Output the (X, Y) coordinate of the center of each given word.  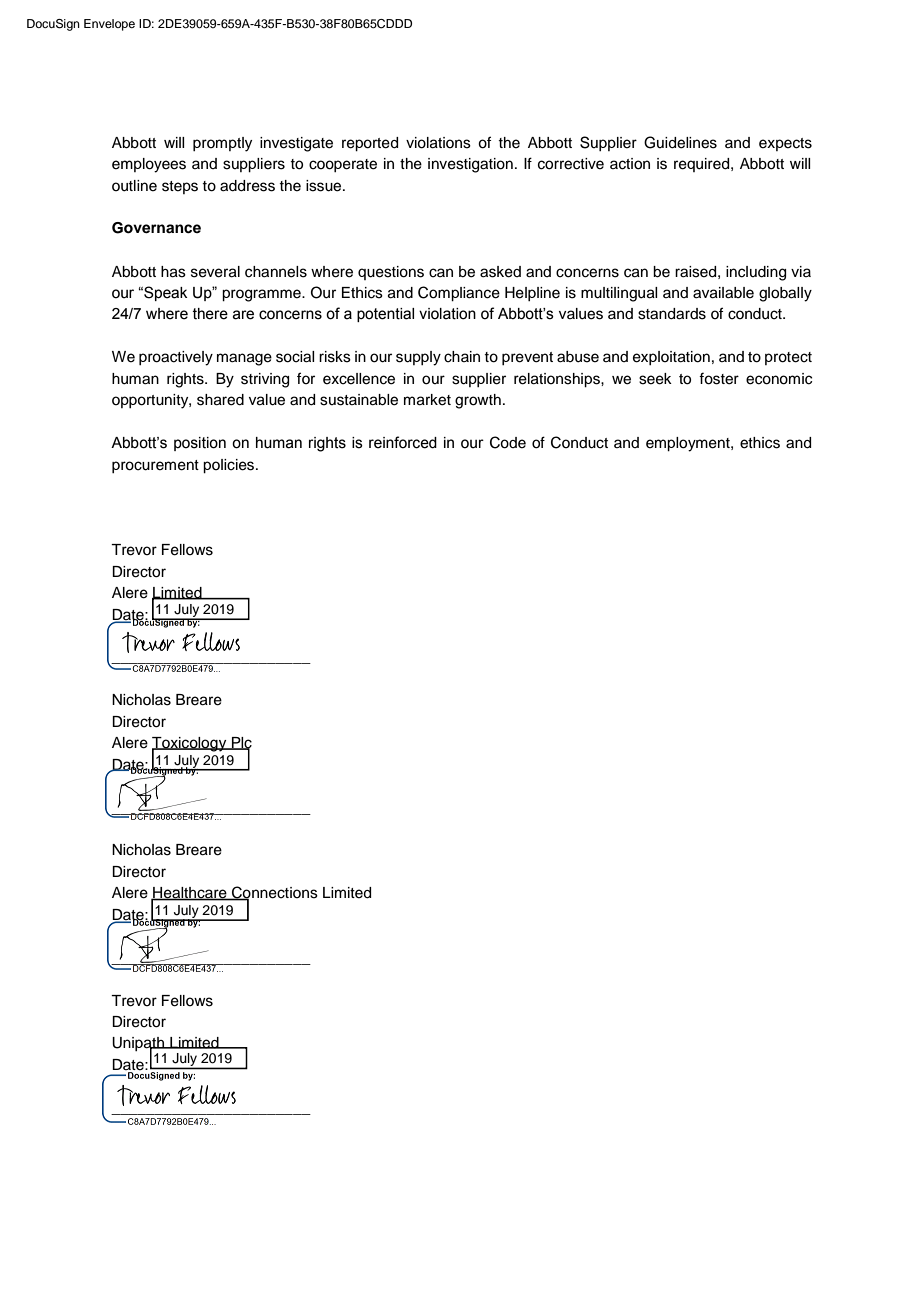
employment (689, 444)
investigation (470, 165)
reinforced (403, 442)
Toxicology (190, 745)
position (200, 444)
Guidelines (680, 142)
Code (508, 442)
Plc (241, 744)
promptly (222, 144)
